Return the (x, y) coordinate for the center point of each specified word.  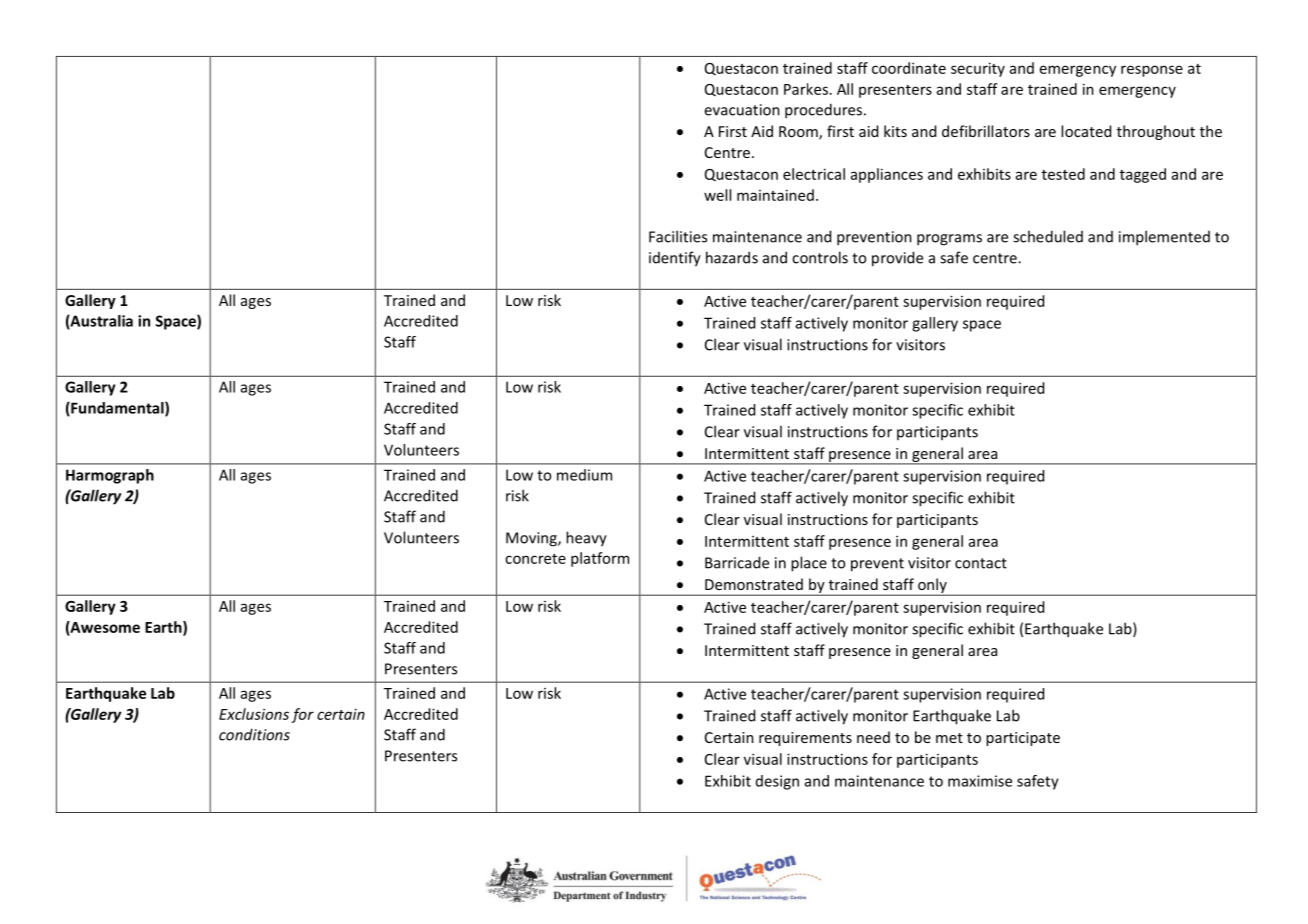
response (1152, 71)
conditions (254, 734)
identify (675, 259)
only (932, 587)
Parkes (806, 89)
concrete (535, 559)
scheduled (1048, 236)
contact (981, 563)
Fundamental (117, 409)
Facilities (678, 236)
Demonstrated (754, 584)
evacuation (742, 110)
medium (584, 475)
